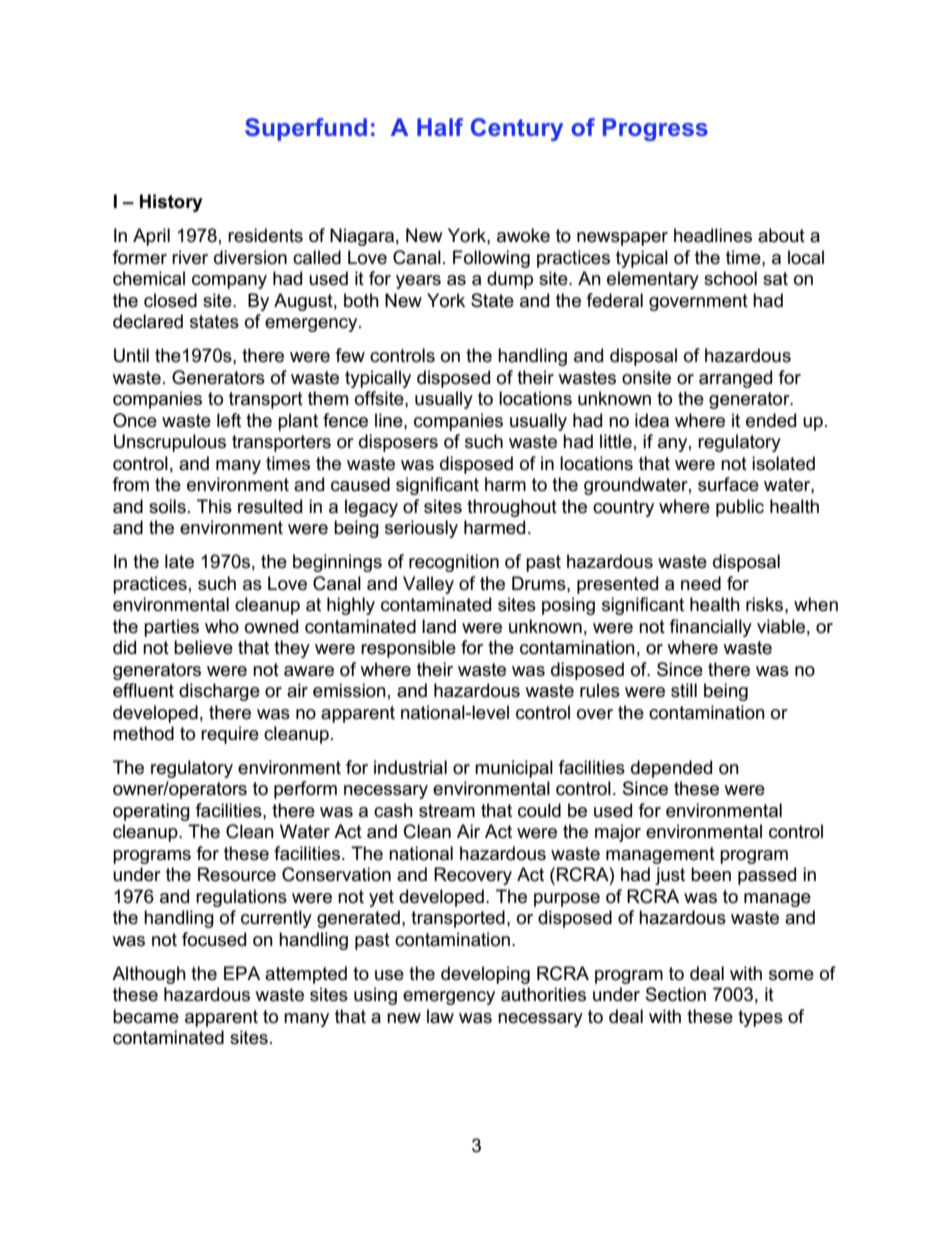 The width and height of the document is (952, 1233). Describe the element at coordinates (229, 420) in the document. I see `left` at that location.
